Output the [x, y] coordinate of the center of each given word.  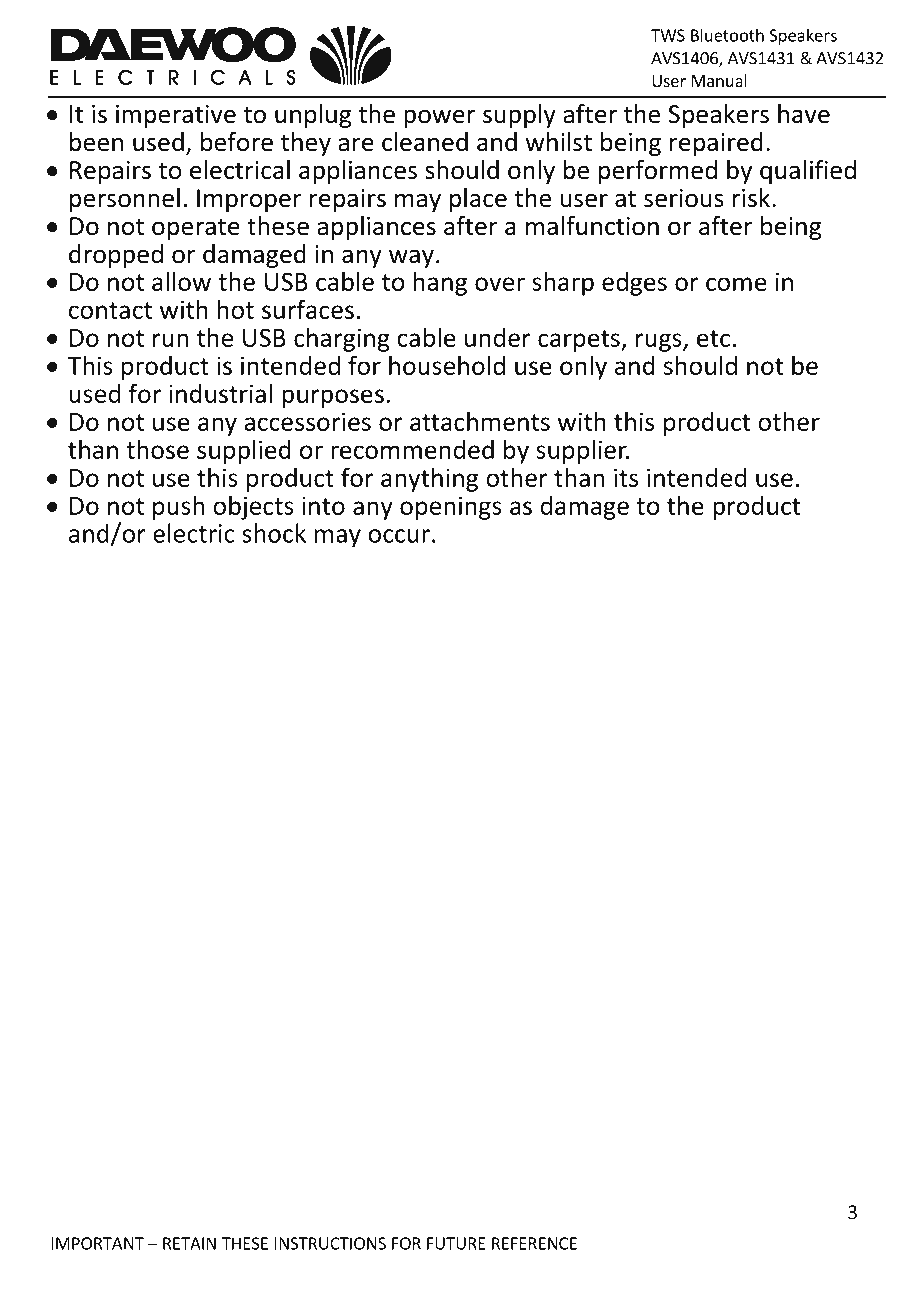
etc [713, 338]
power [439, 118]
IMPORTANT [97, 1243]
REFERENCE [534, 1243]
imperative [176, 116]
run [170, 340]
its [626, 477]
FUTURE [456, 1243]
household [447, 365]
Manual [719, 80]
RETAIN [189, 1243]
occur [399, 536]
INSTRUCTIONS [330, 1243]
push [178, 507]
